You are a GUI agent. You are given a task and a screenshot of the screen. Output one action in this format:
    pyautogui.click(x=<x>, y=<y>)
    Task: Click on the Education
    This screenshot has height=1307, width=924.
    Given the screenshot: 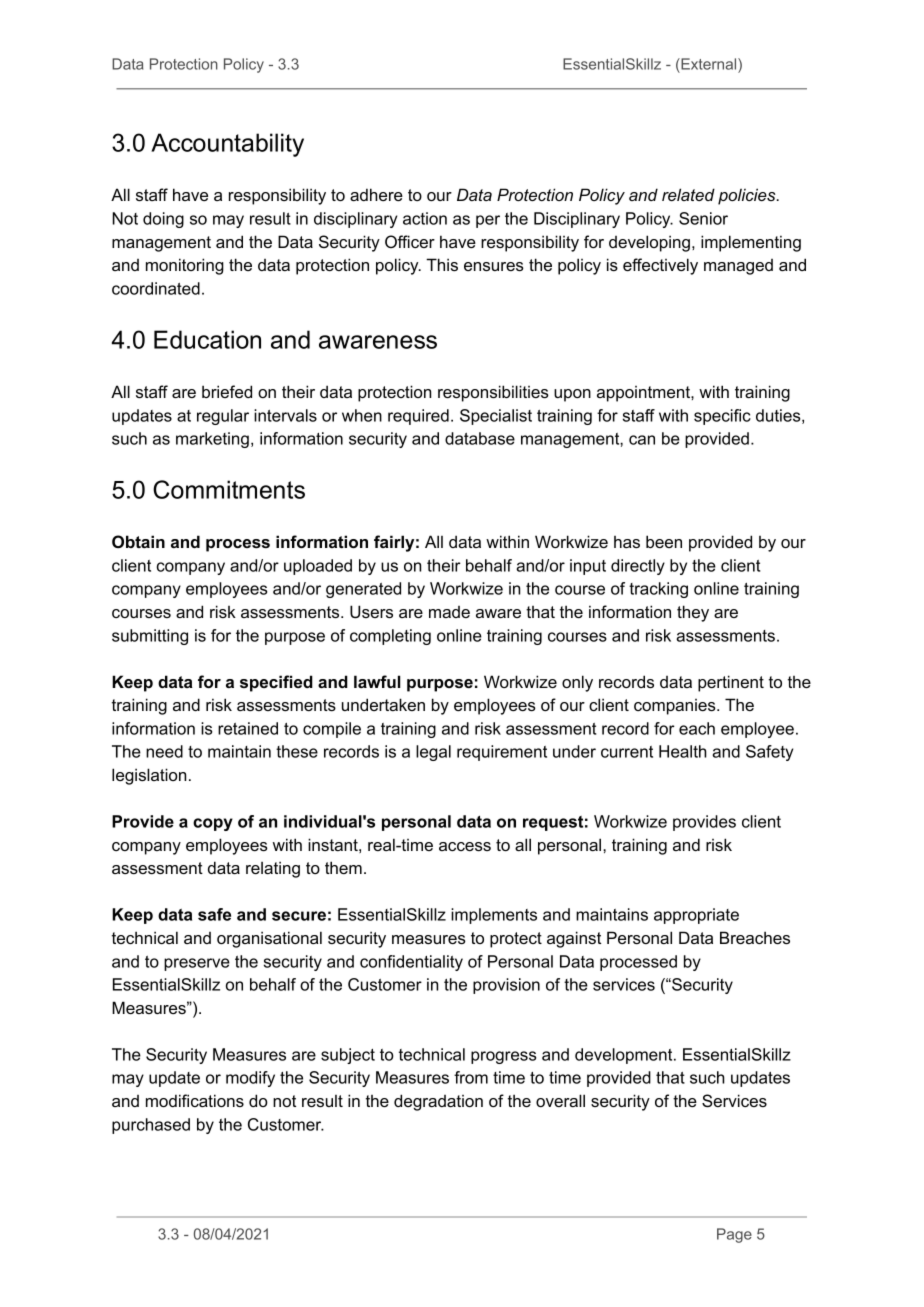 What is the action you would take?
    pyautogui.click(x=207, y=339)
